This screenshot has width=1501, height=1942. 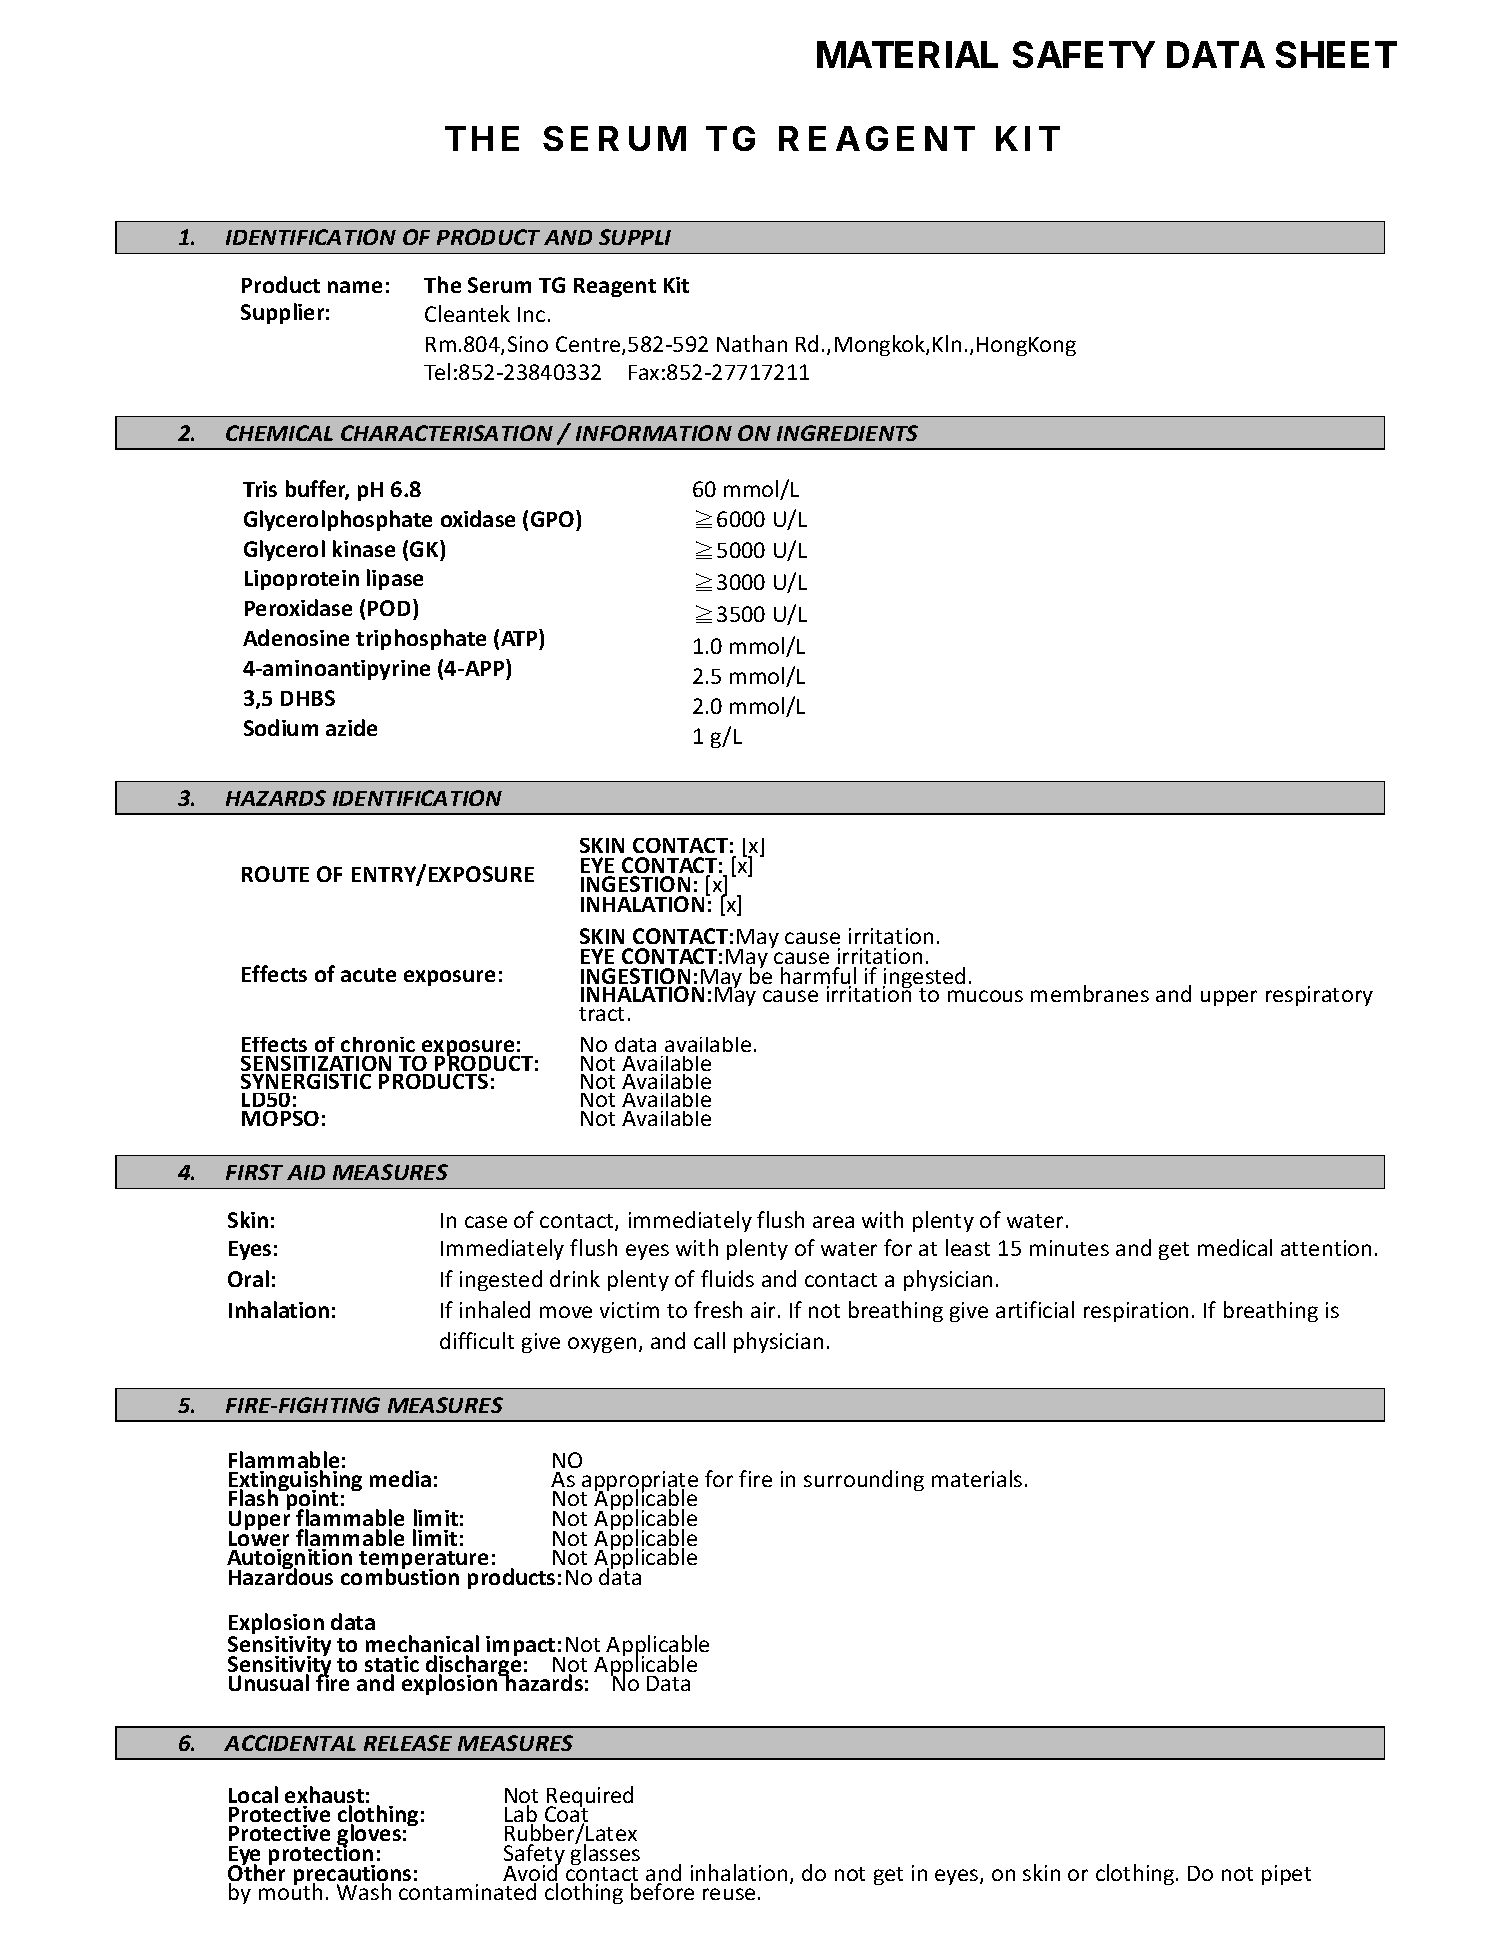 I want to click on triphosphate, so click(x=421, y=639).
